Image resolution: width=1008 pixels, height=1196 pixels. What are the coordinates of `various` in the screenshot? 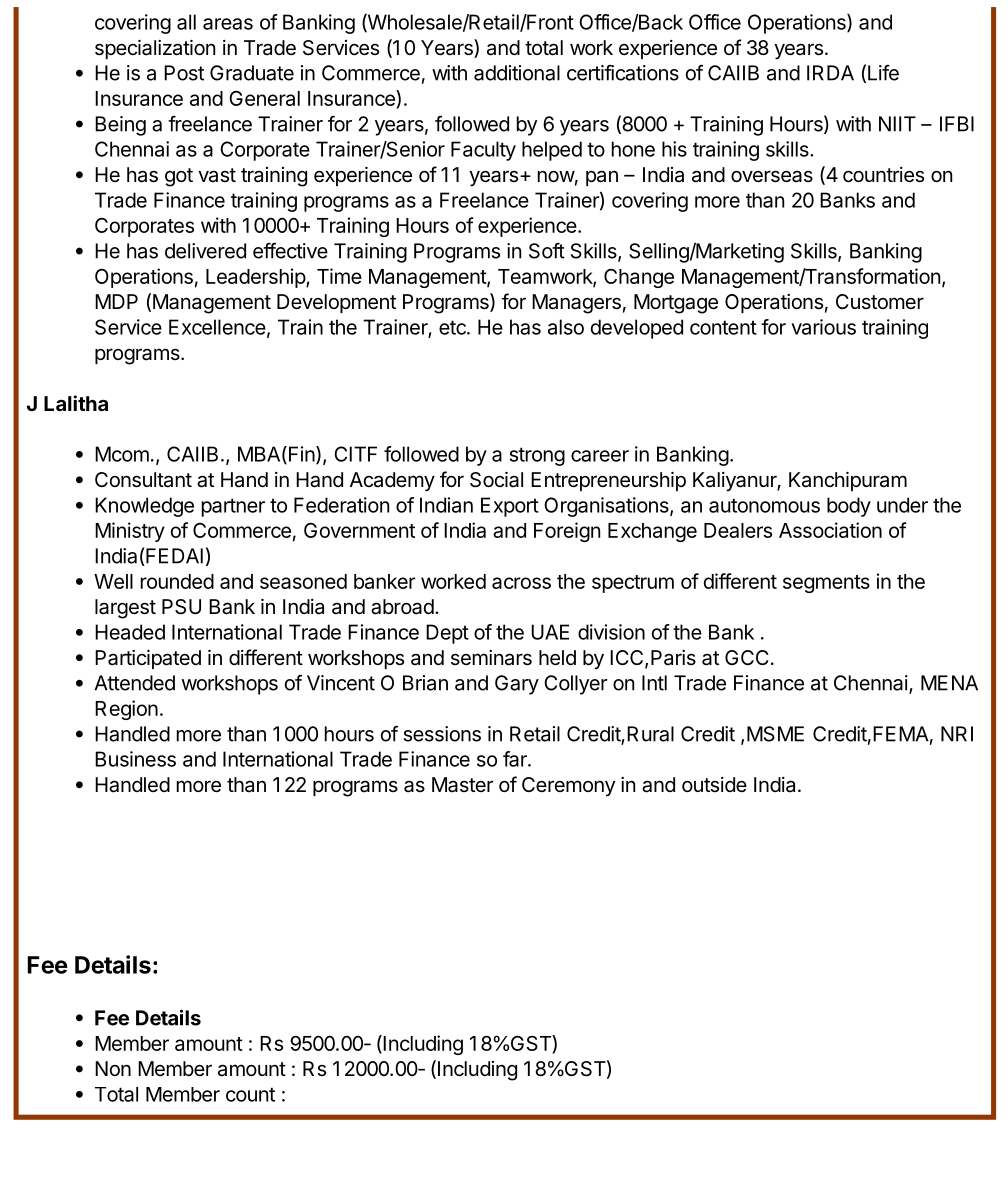 It's located at (823, 327).
